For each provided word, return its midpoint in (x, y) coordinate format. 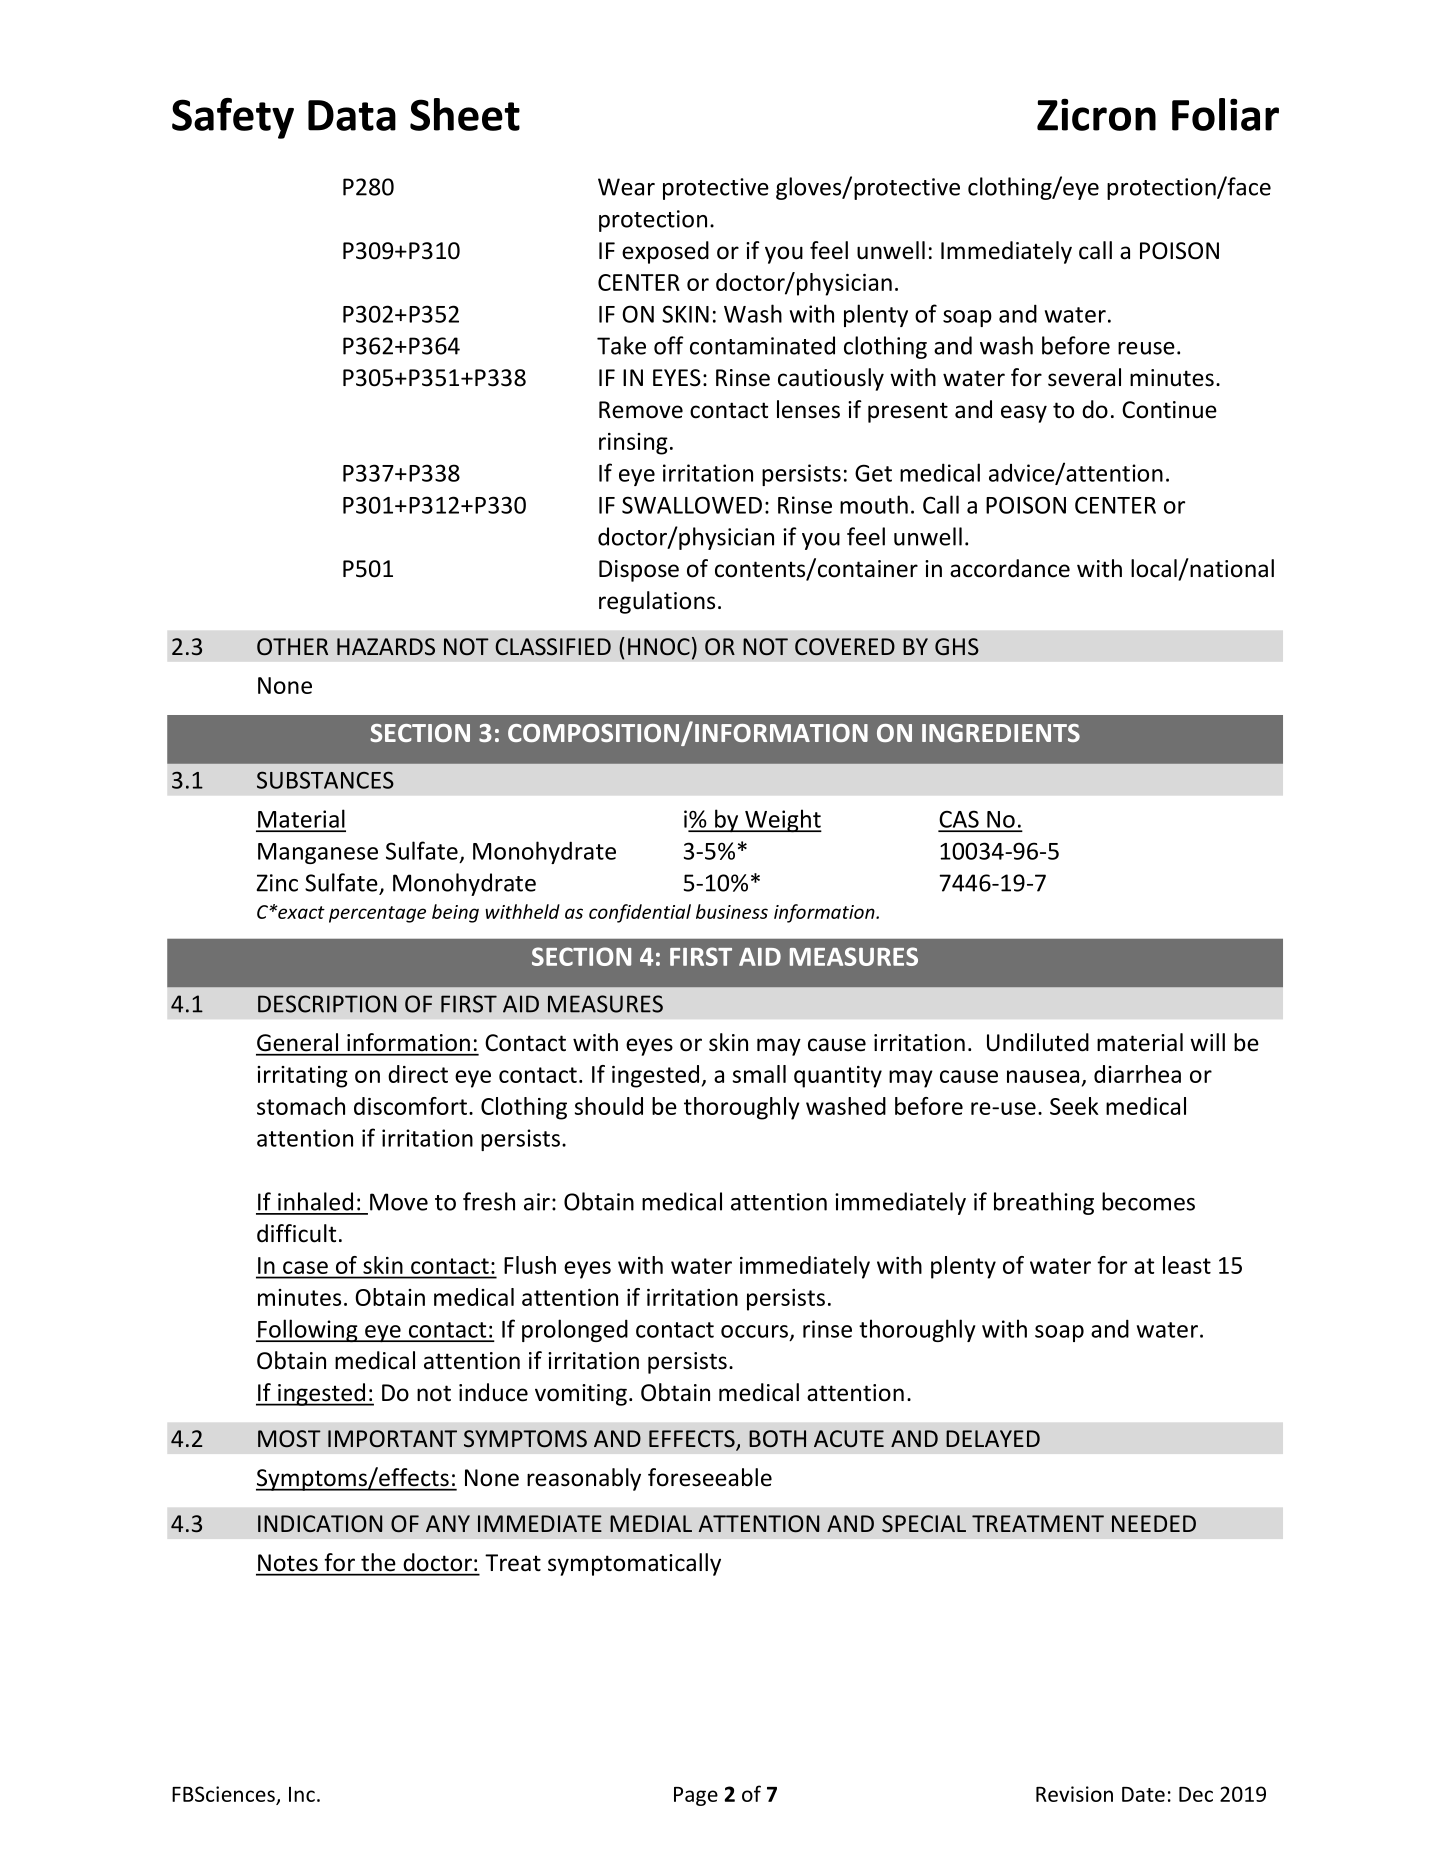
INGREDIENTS (1001, 733)
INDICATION (320, 1524)
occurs (754, 1331)
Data (352, 115)
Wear (626, 187)
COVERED (845, 647)
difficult (296, 1233)
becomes (1148, 1201)
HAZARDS (386, 647)
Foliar (1225, 114)
